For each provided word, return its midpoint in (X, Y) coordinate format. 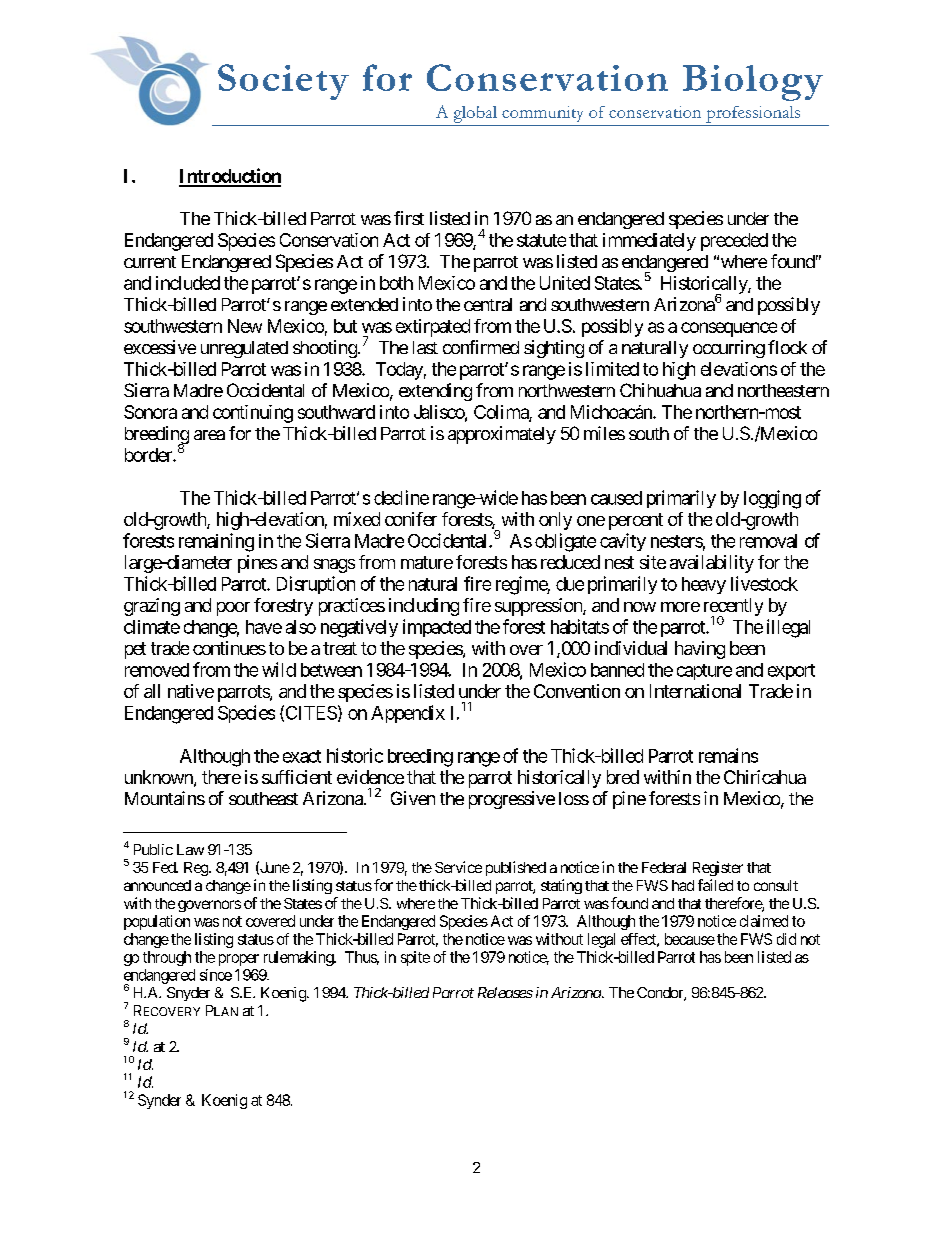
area (209, 435)
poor (233, 609)
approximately (502, 435)
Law (190, 849)
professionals (753, 114)
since (216, 975)
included (188, 283)
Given (413, 798)
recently (733, 608)
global (475, 114)
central (488, 304)
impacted (437, 628)
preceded (734, 242)
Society (283, 82)
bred (623, 777)
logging (772, 499)
